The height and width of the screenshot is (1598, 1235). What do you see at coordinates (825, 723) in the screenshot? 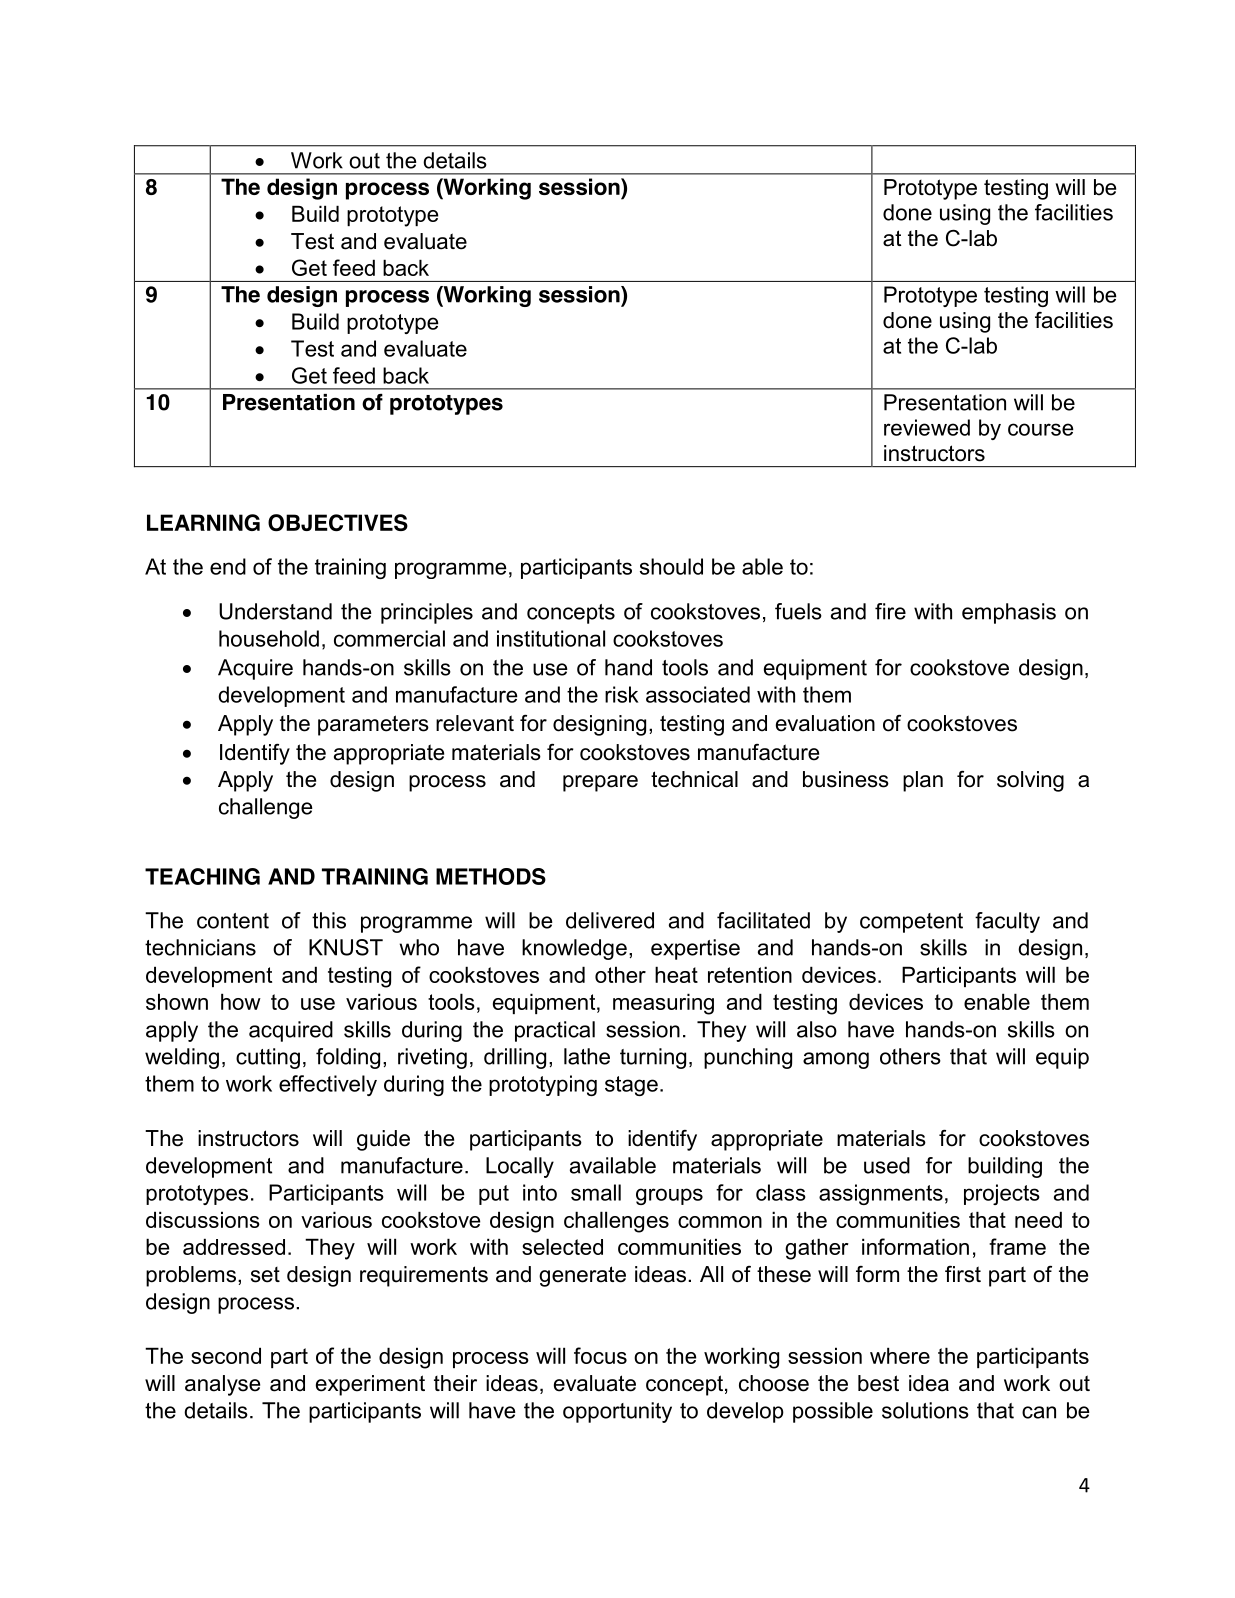
I see `evaluation` at bounding box center [825, 723].
